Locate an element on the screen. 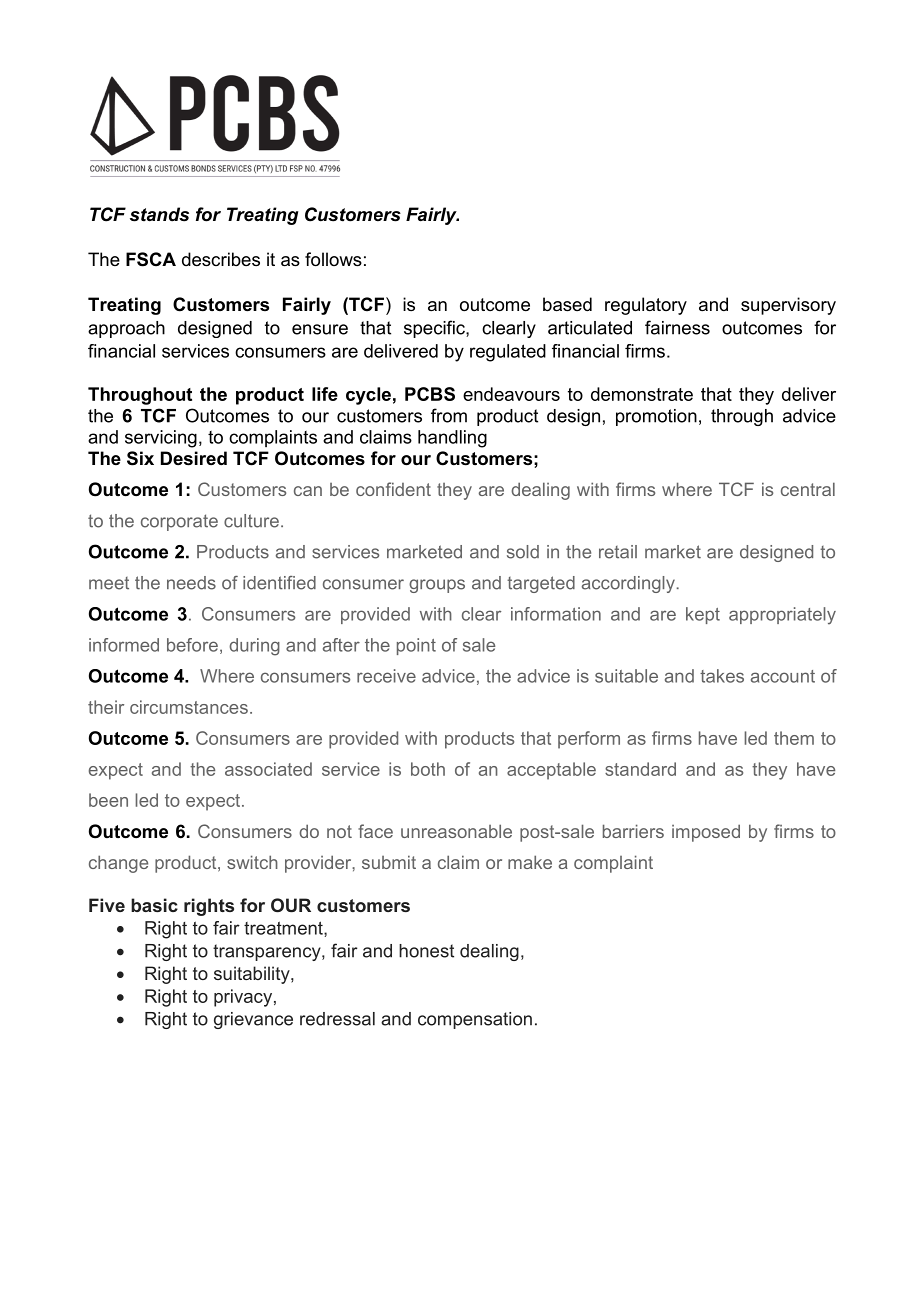 The height and width of the screenshot is (1308, 924). servicing is located at coordinates (161, 439).
